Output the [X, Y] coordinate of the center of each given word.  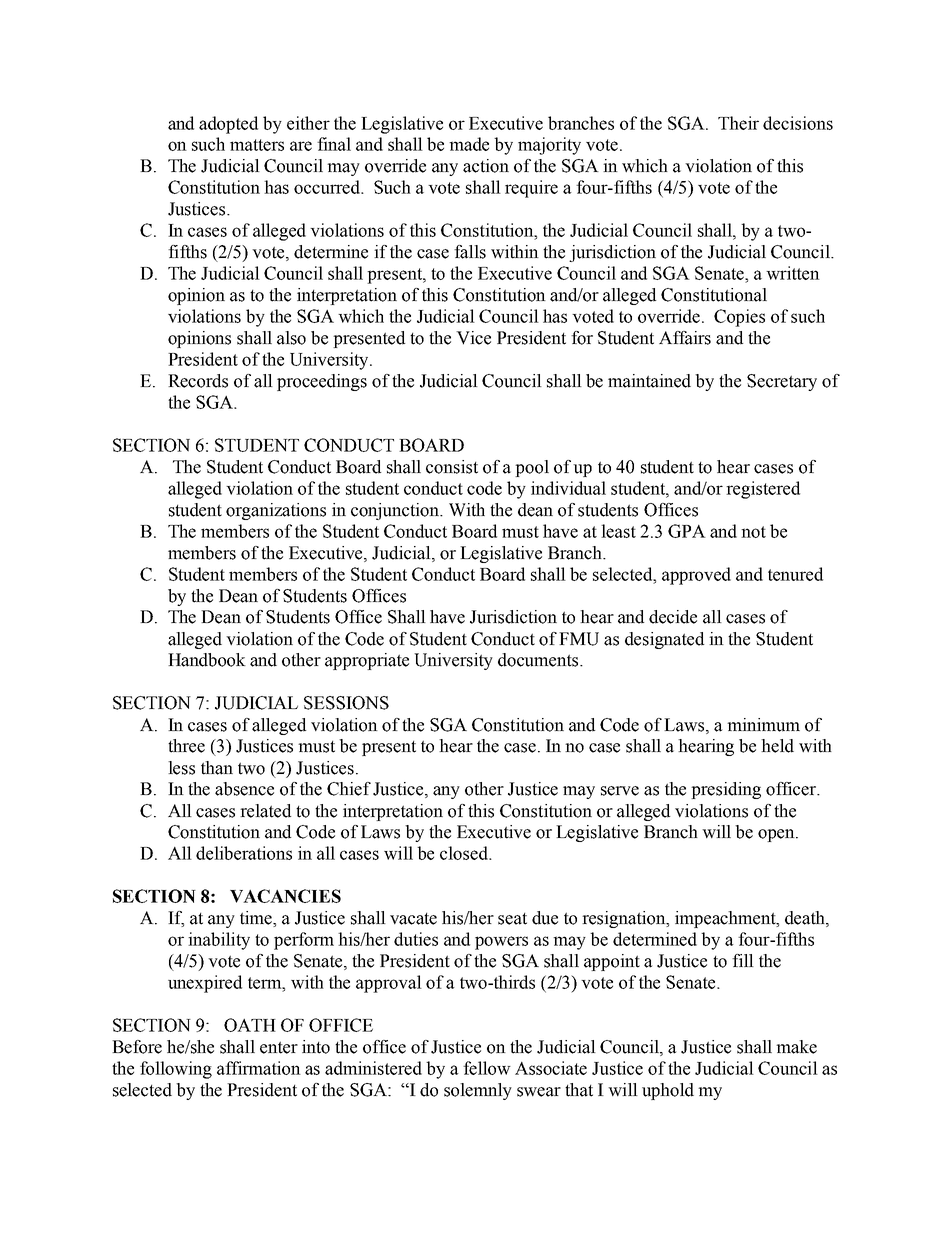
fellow [487, 1068]
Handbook [207, 660]
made [469, 144]
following [176, 1070]
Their [738, 123]
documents [539, 660]
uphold [668, 1091]
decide [673, 617]
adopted [228, 125]
